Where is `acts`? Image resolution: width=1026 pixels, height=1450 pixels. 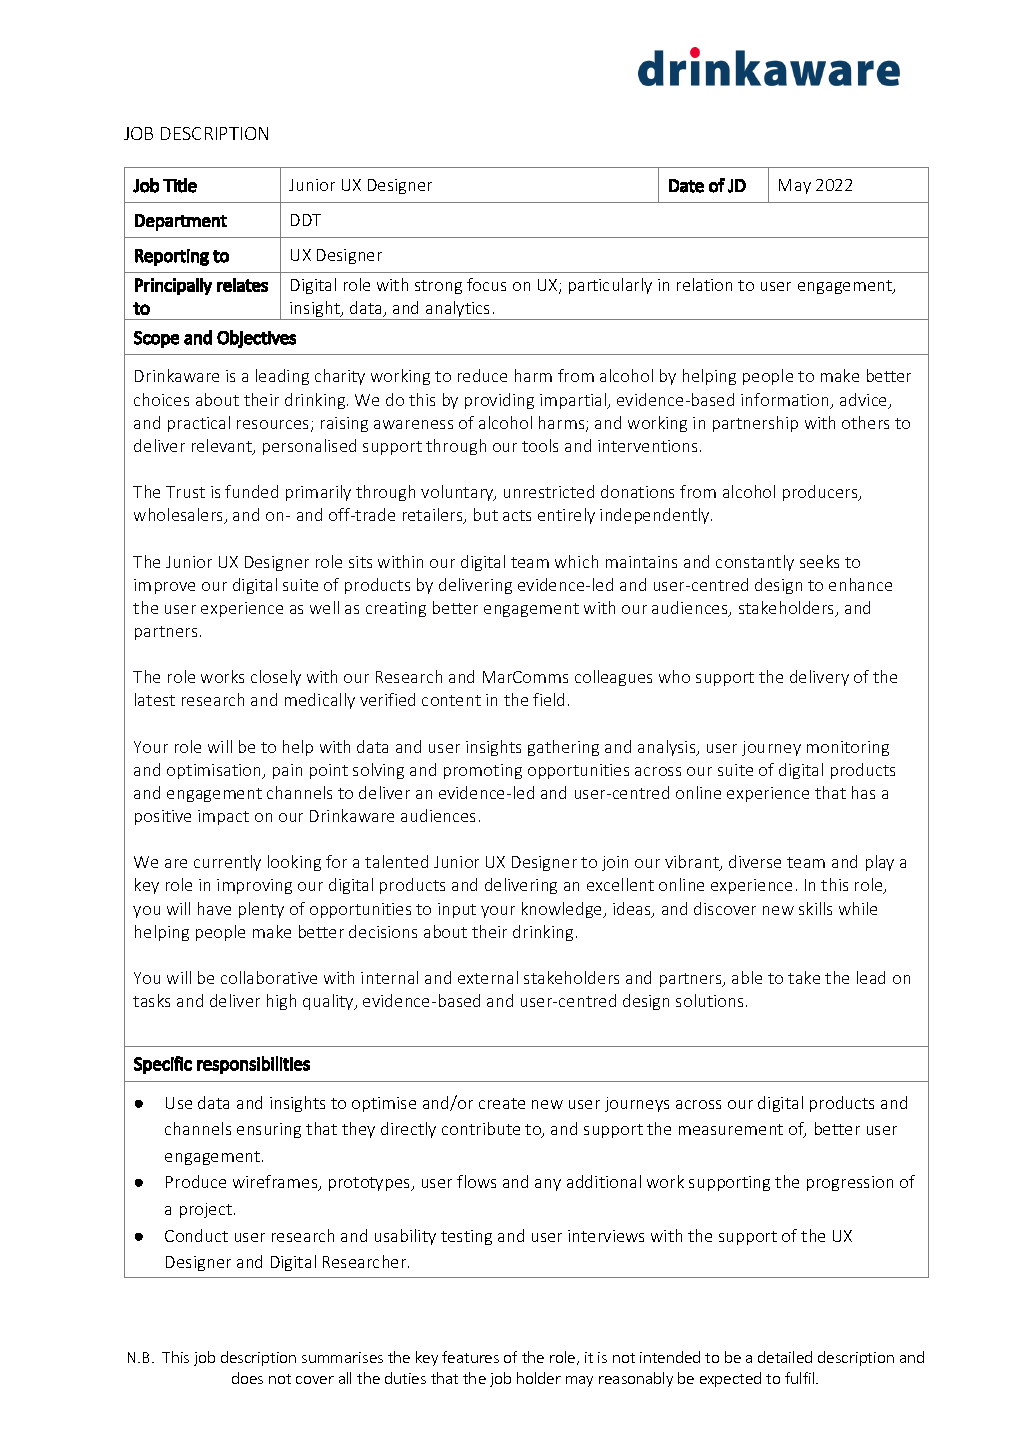 acts is located at coordinates (517, 515).
